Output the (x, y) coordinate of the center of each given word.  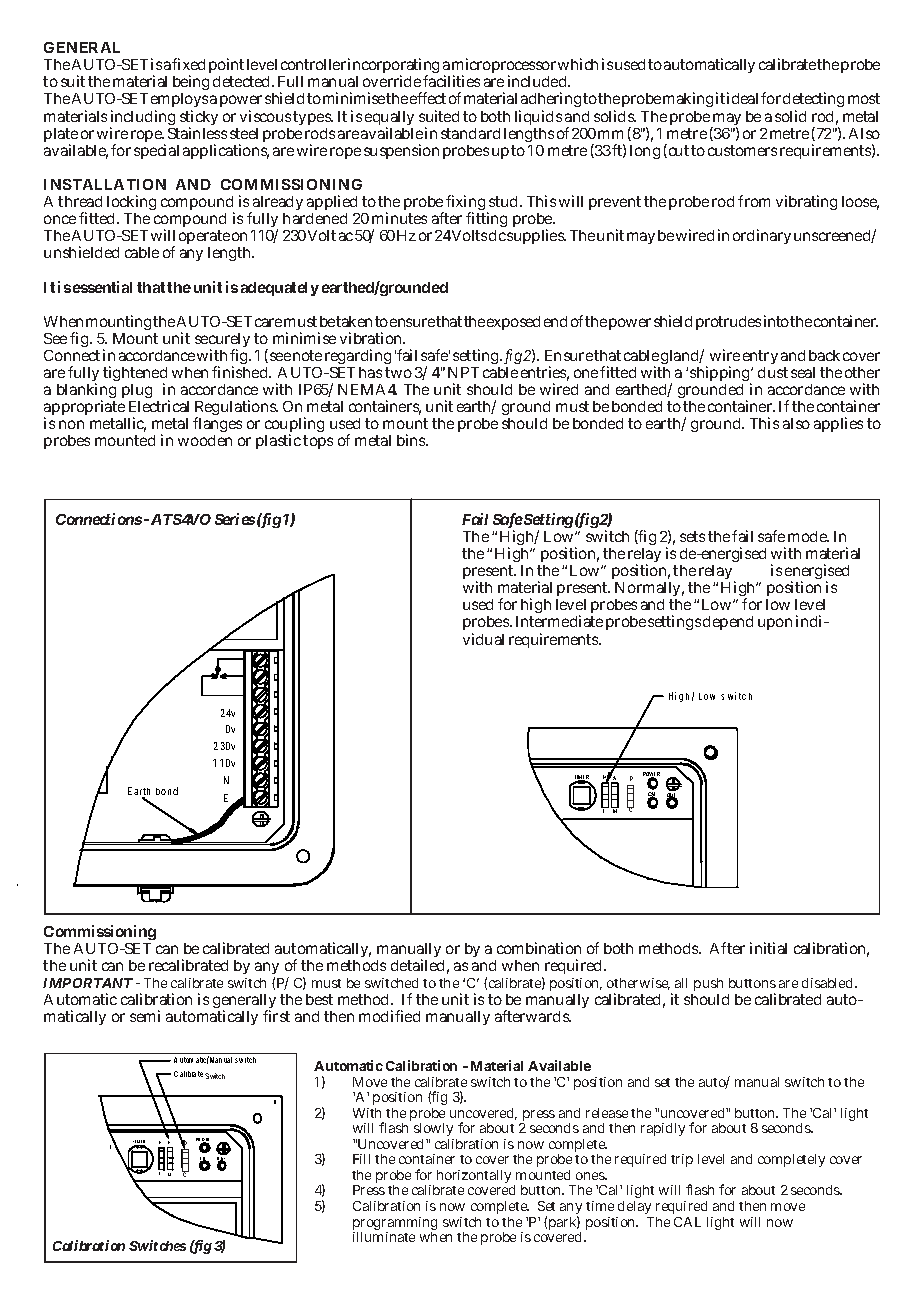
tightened (135, 375)
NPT (463, 372)
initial (768, 948)
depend (728, 623)
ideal (744, 98)
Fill (361, 1159)
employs (179, 102)
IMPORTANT (88, 983)
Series (235, 519)
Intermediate (559, 621)
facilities (451, 81)
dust (773, 372)
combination (539, 948)
